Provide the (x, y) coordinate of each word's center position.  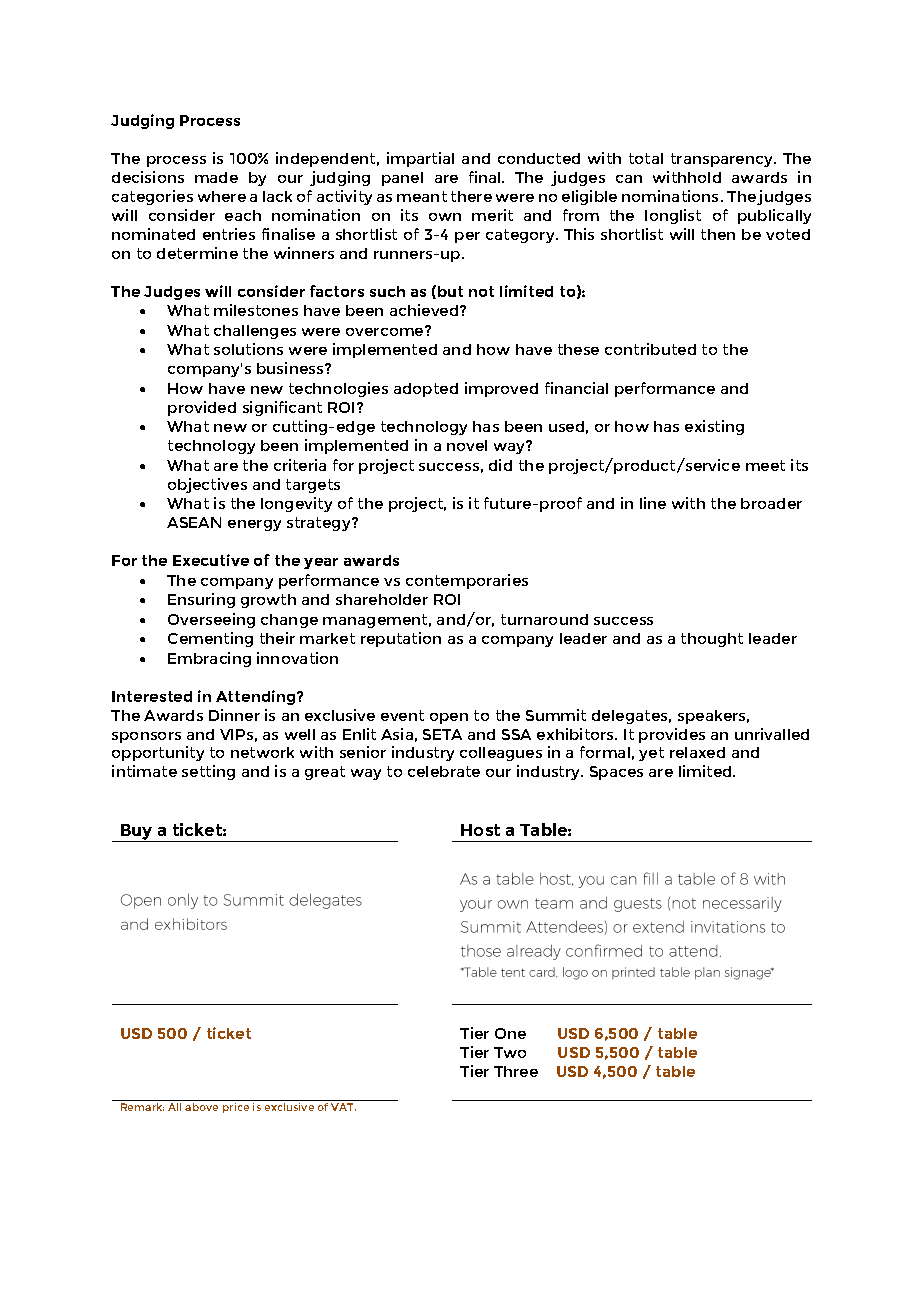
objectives (207, 485)
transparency (723, 160)
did (500, 465)
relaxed (697, 752)
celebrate (444, 771)
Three (516, 1071)
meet (765, 465)
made (216, 177)
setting (208, 772)
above (201, 1107)
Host (480, 830)
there (471, 196)
